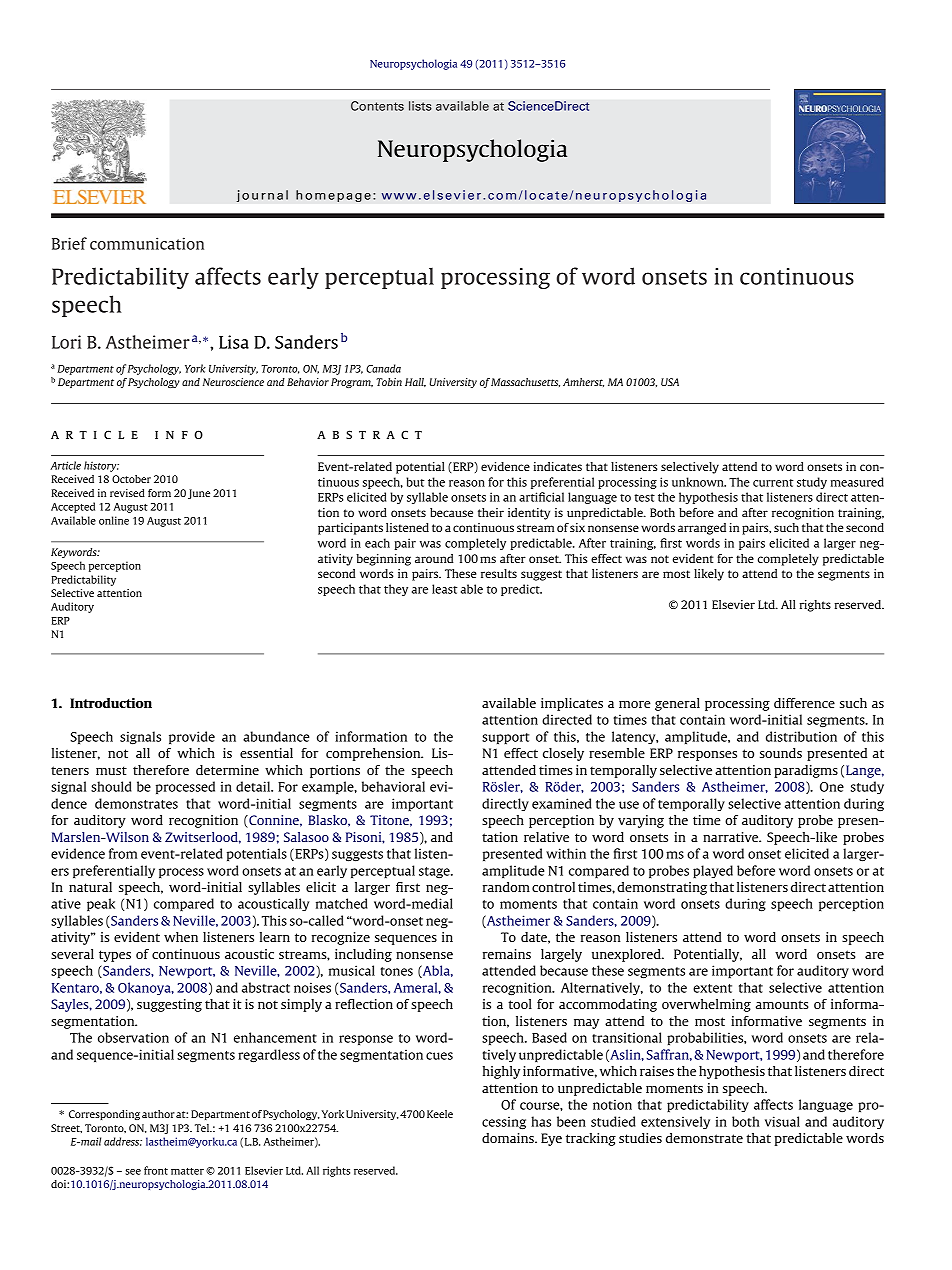  I want to click on should, so click(111, 786).
